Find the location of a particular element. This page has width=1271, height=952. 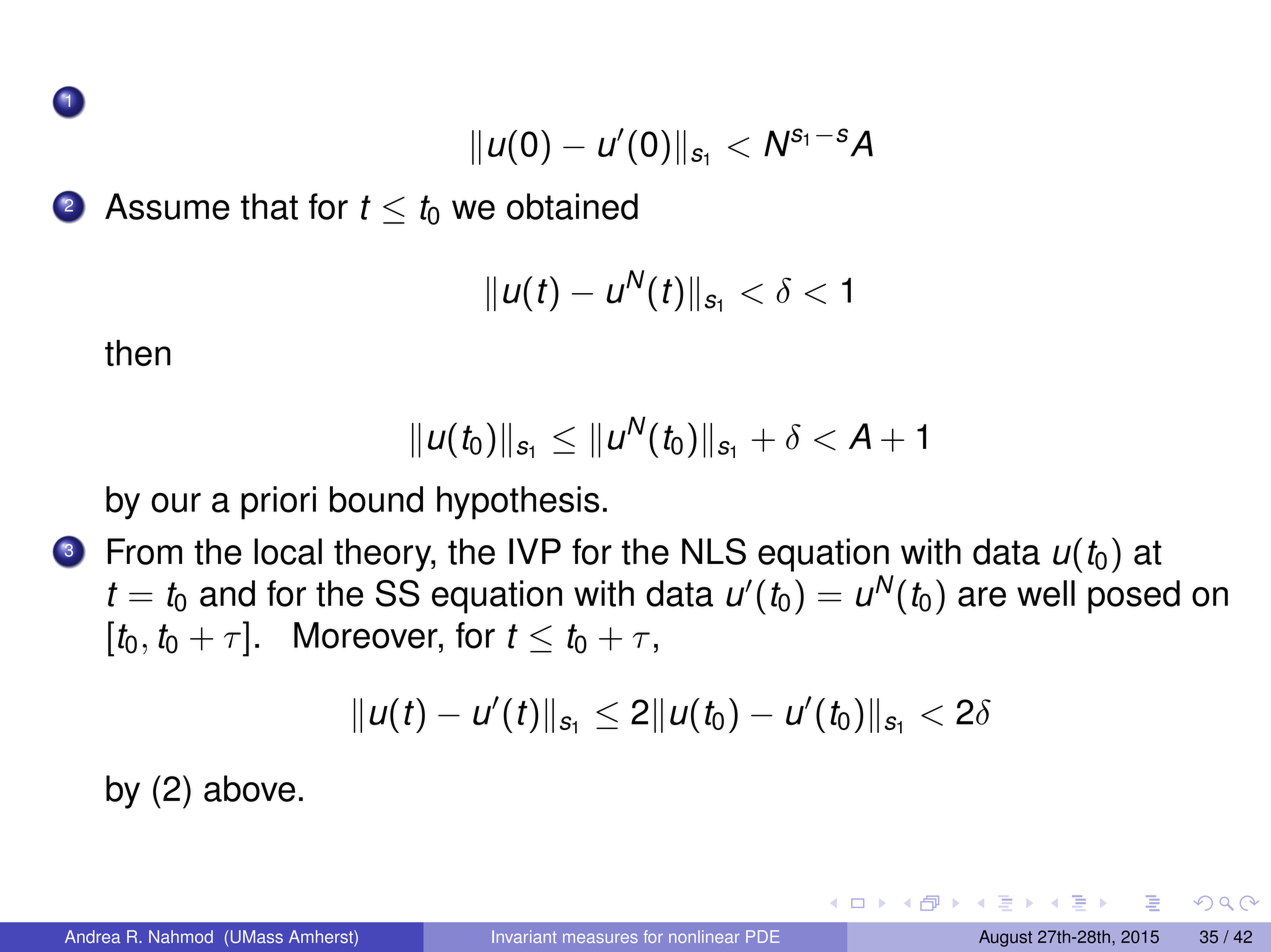

are is located at coordinates (982, 597).
